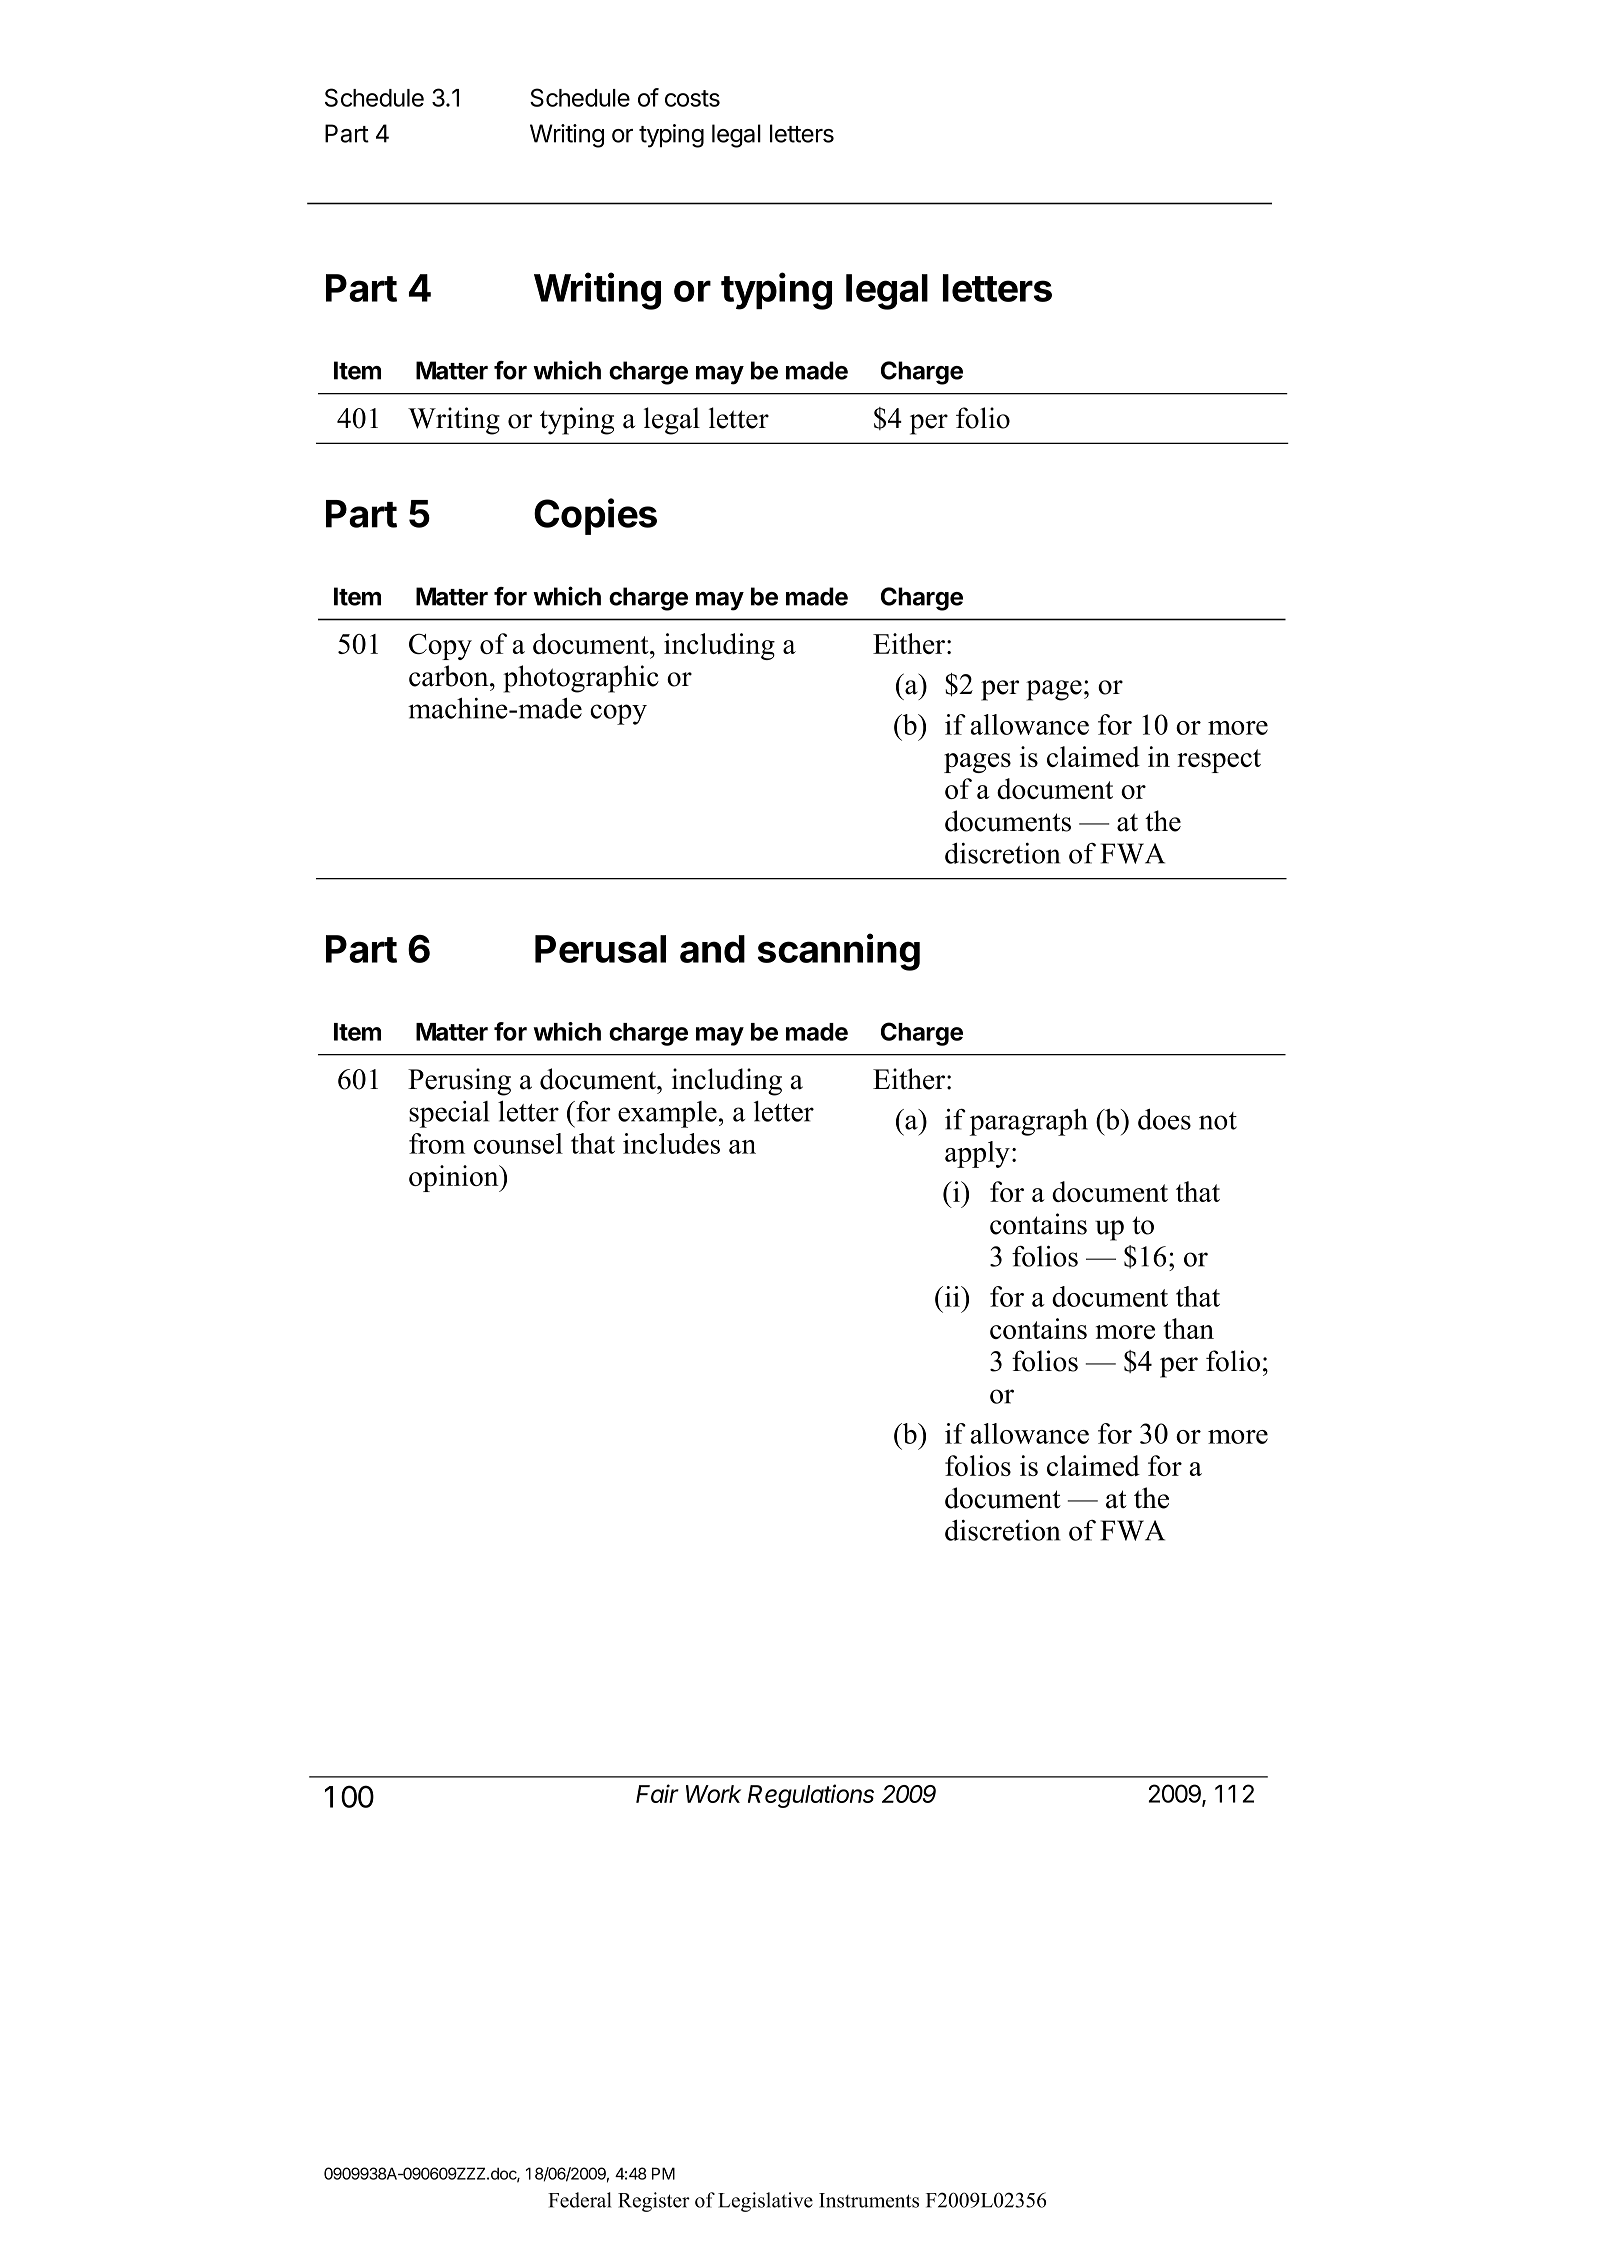  Describe the element at coordinates (580, 2200) in the screenshot. I see `Federal` at that location.
